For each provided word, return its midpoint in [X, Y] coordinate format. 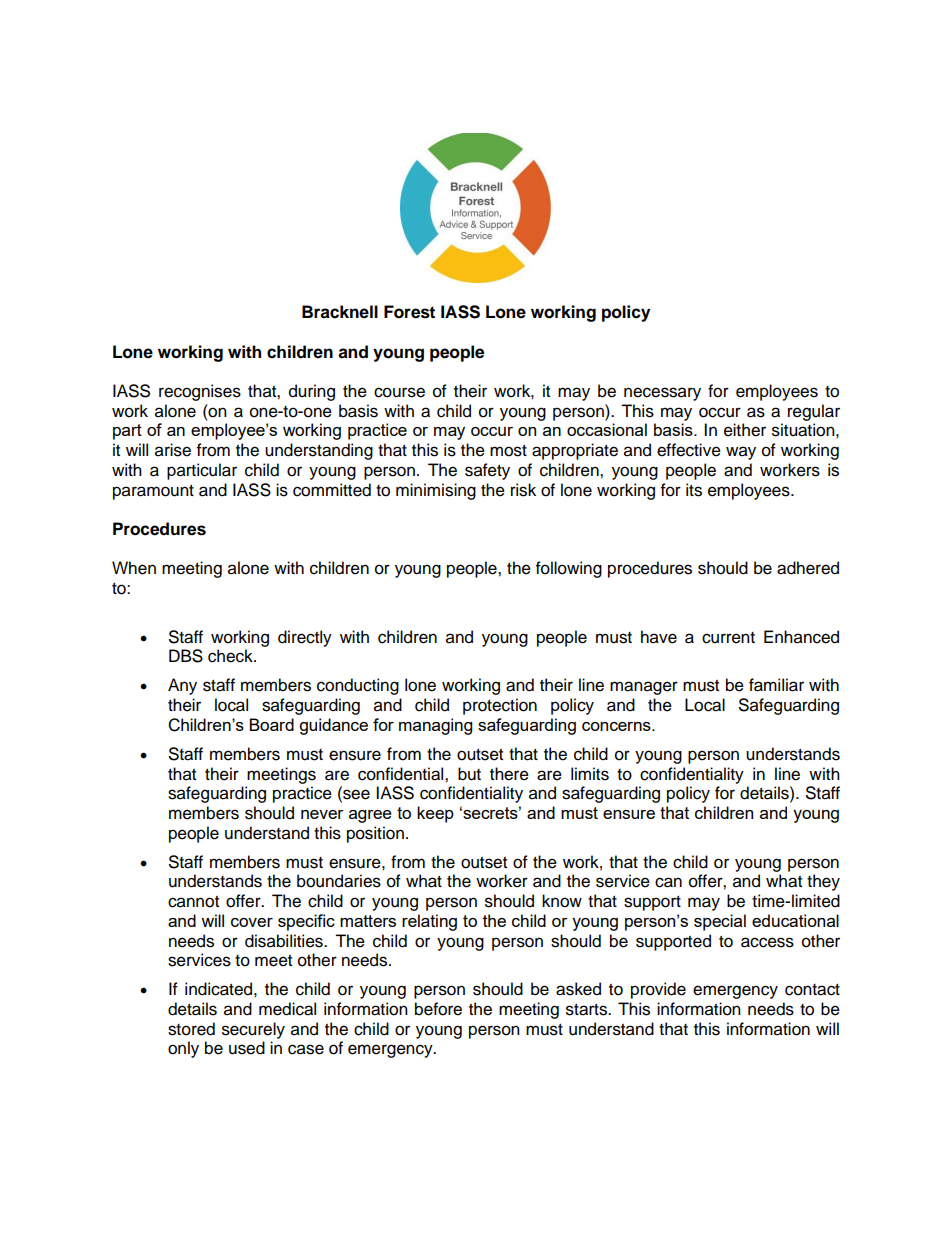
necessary [662, 394]
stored [191, 1029]
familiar [776, 685]
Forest [409, 312]
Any [182, 686]
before [438, 1009]
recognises [200, 392]
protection [500, 706]
